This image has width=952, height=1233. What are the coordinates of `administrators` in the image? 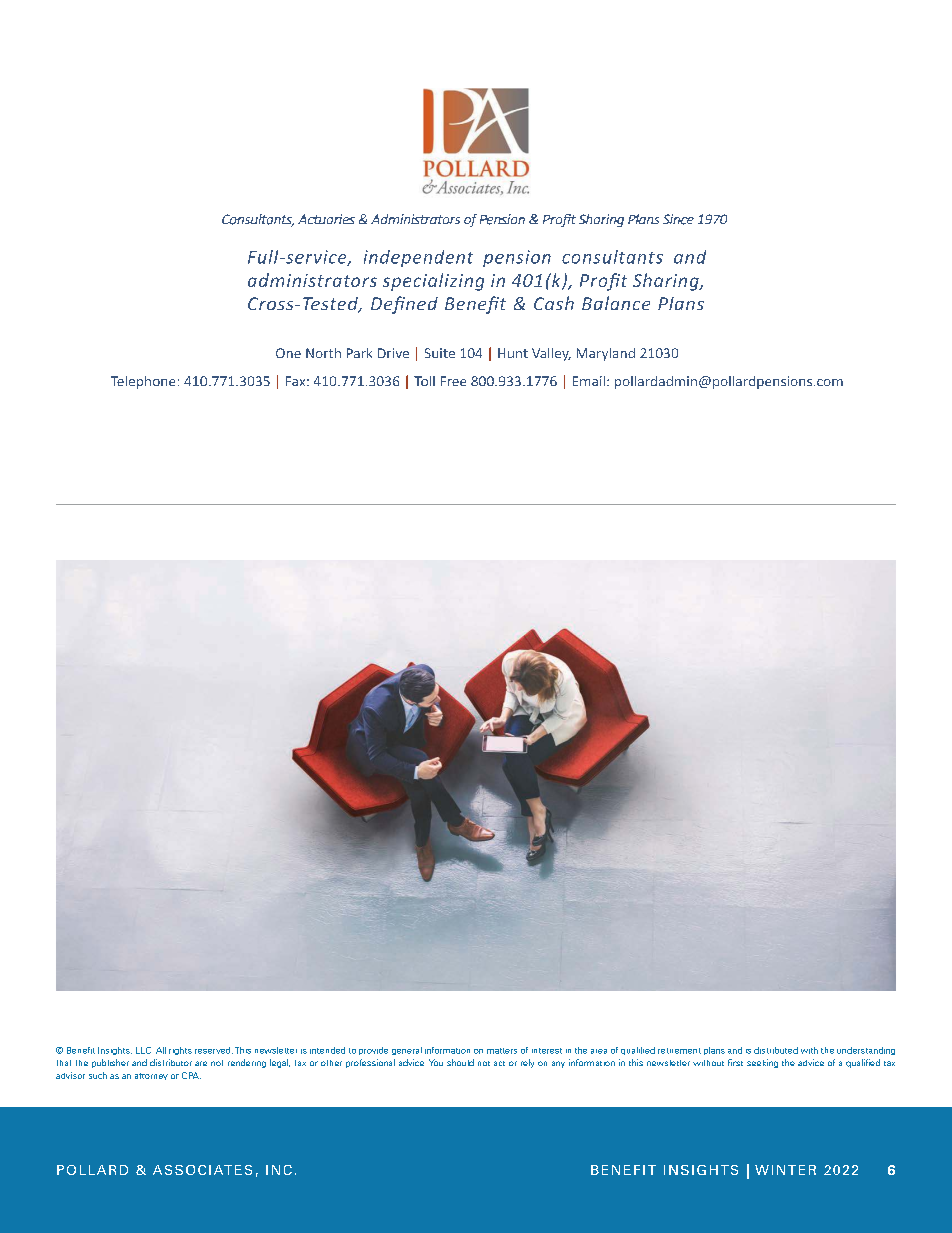 It's located at (312, 280).
